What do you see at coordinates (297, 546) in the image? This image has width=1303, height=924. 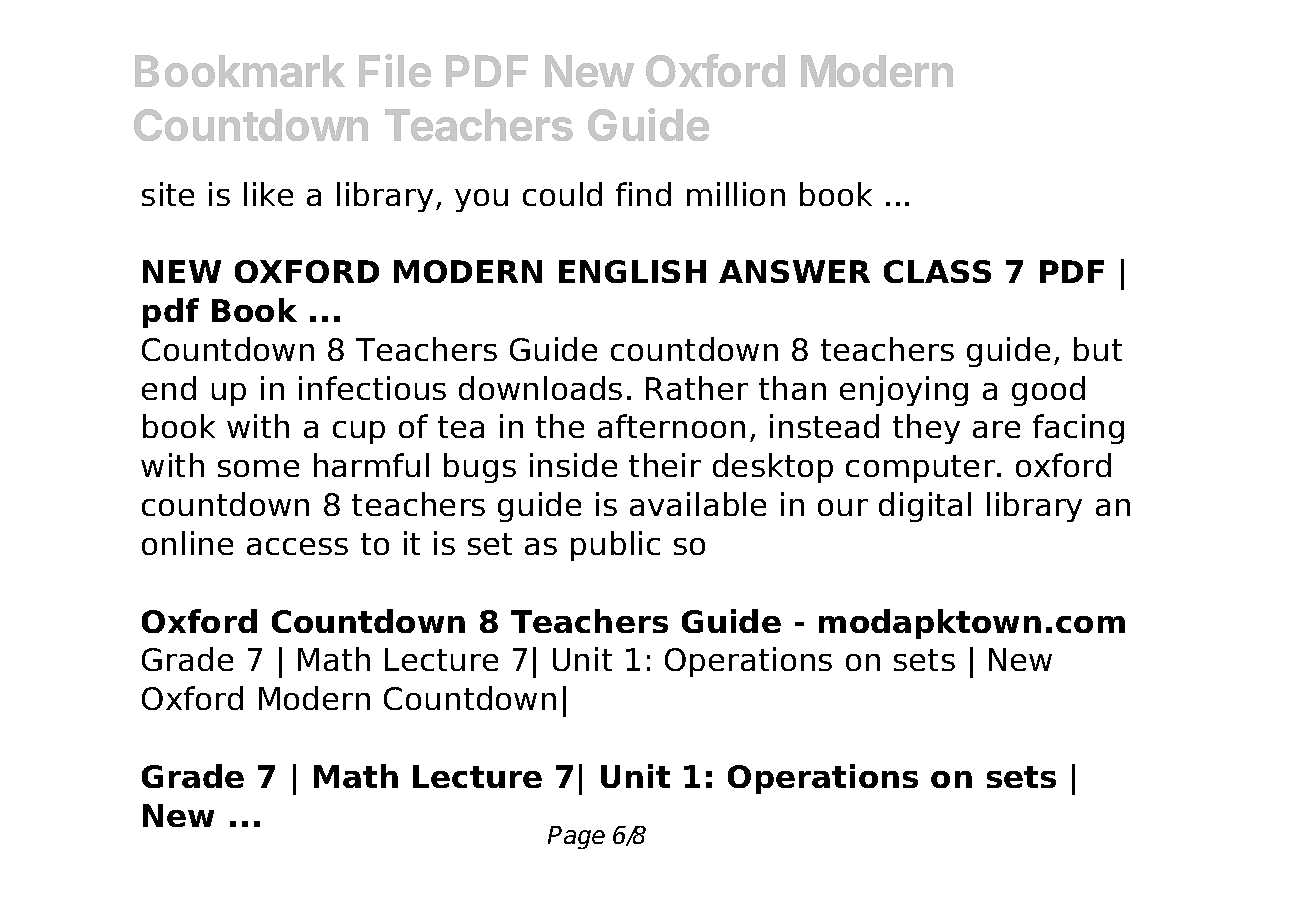 I see `access` at bounding box center [297, 546].
